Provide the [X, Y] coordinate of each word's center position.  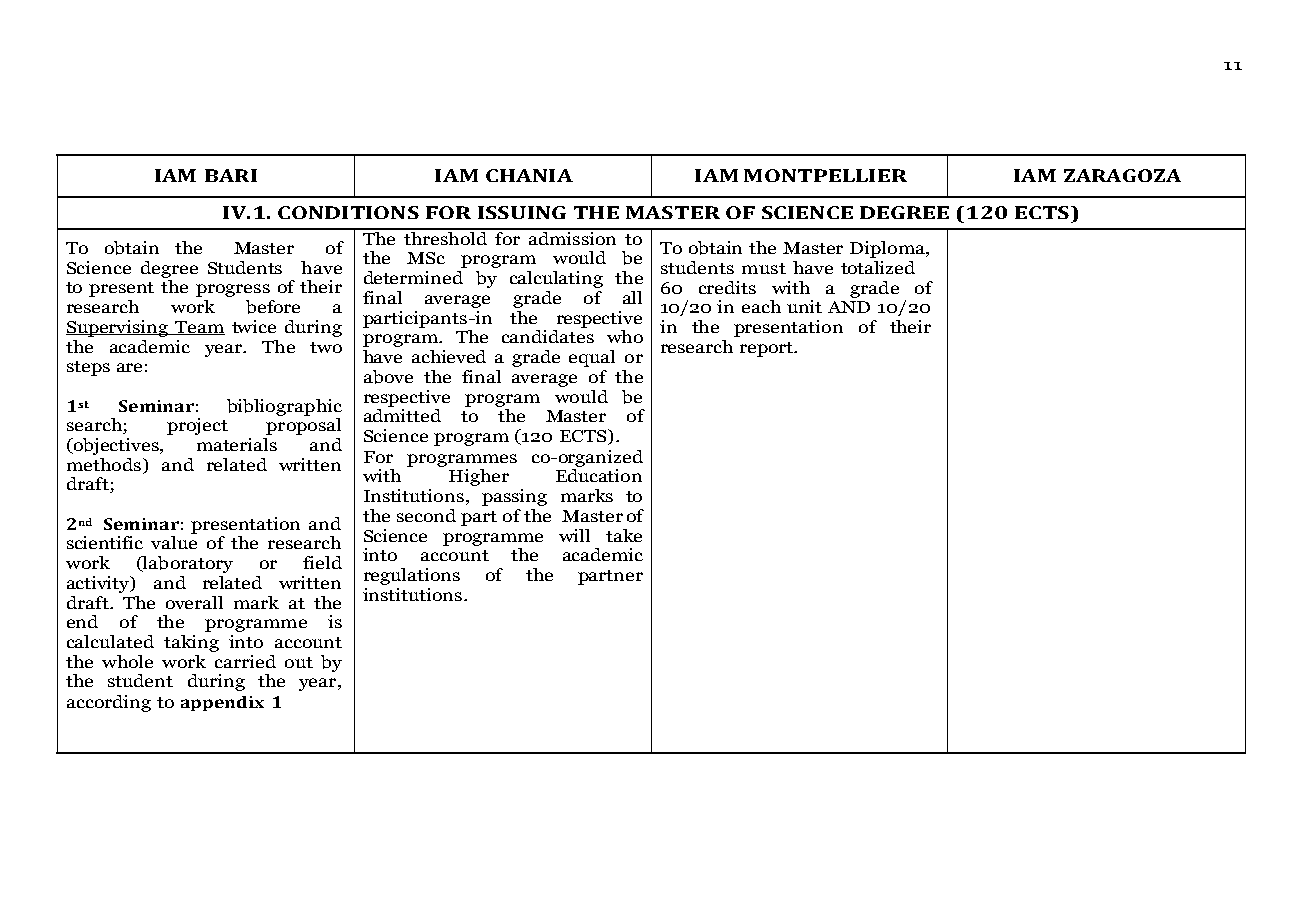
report [768, 349]
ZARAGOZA [1122, 175]
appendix [222, 703]
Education [599, 475]
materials [237, 444]
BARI [231, 175]
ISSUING [522, 212]
